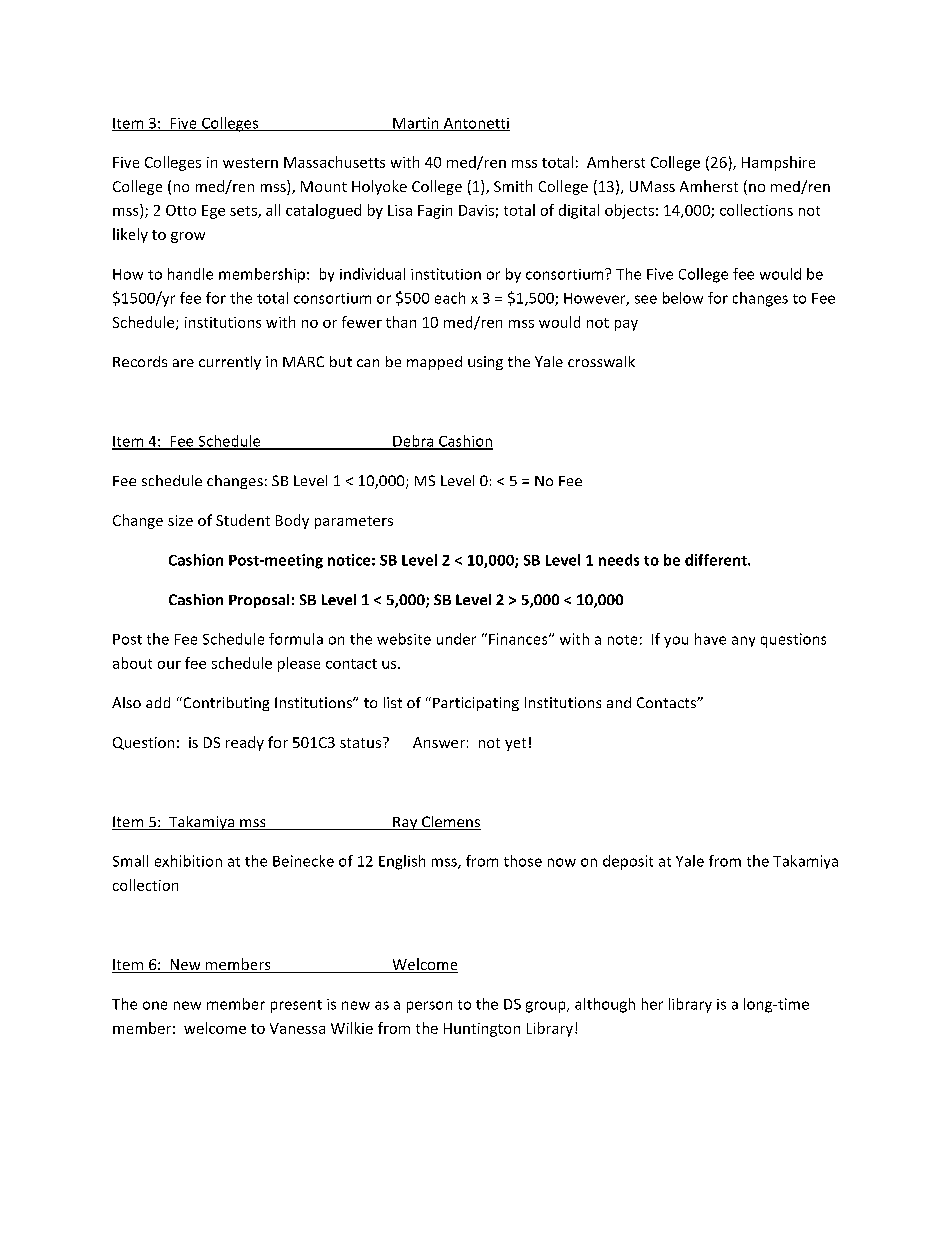 Image resolution: width=952 pixels, height=1233 pixels. I want to click on ready, so click(245, 743).
